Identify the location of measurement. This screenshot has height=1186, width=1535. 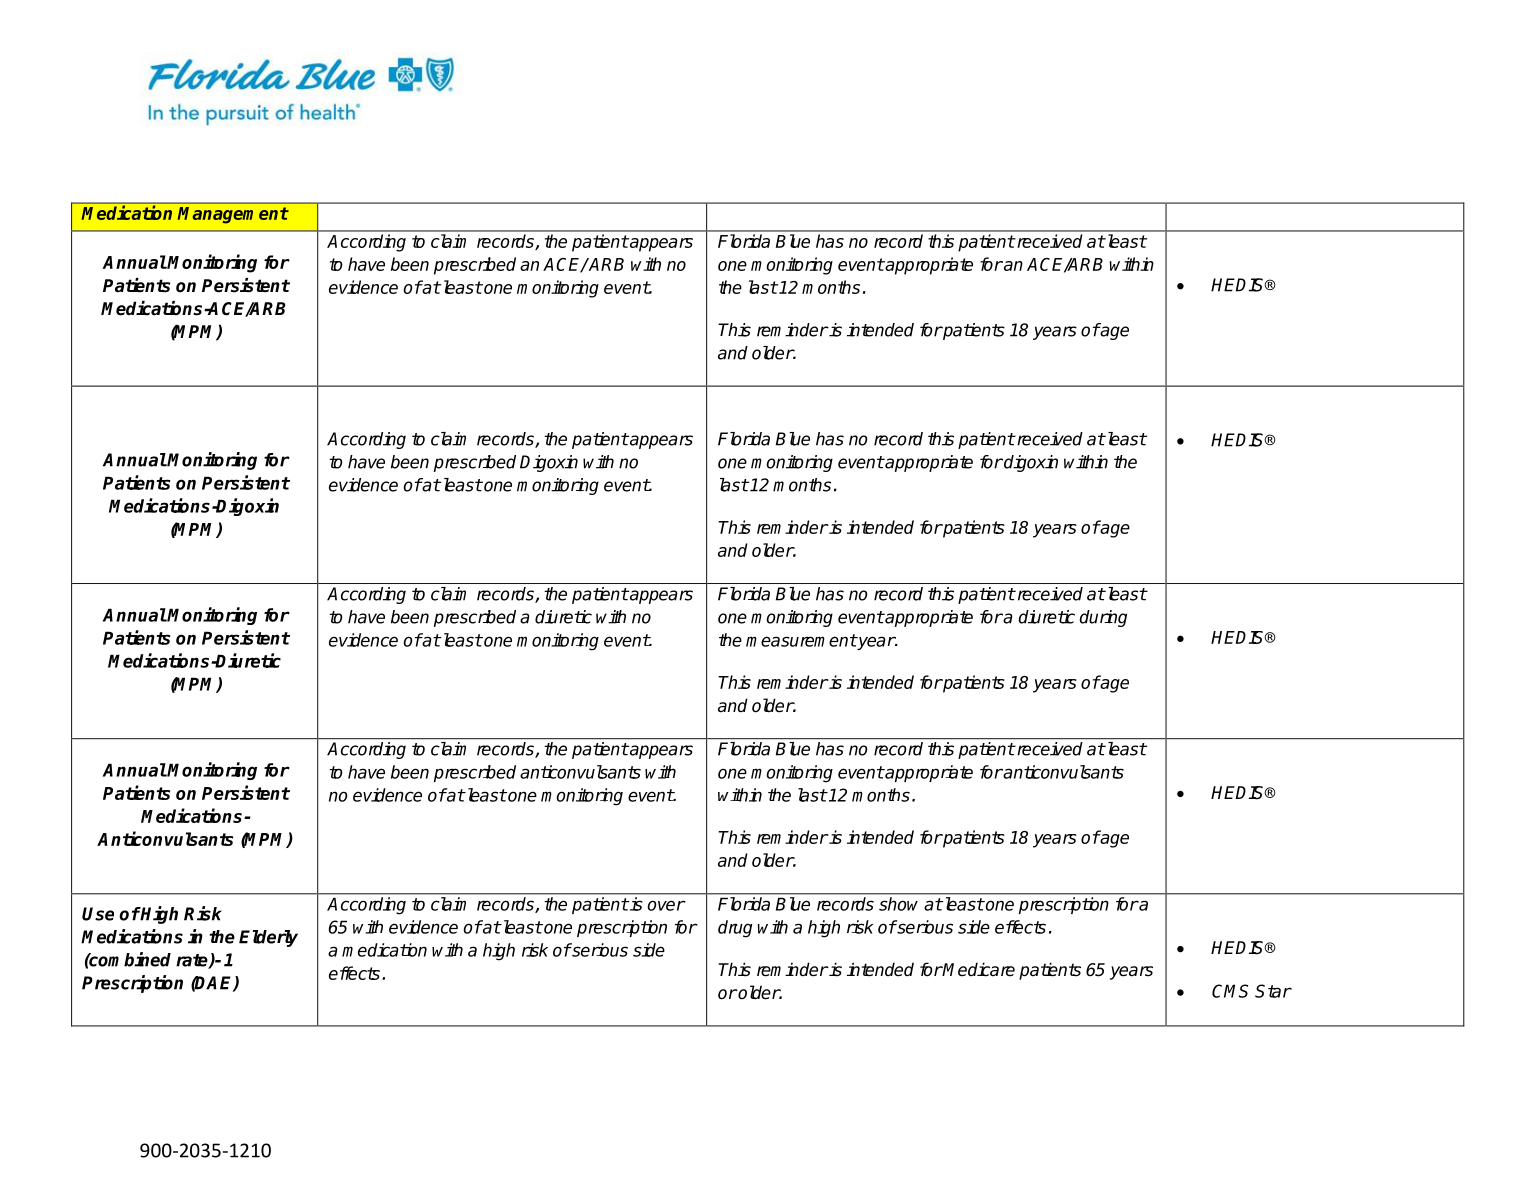
(801, 640).
